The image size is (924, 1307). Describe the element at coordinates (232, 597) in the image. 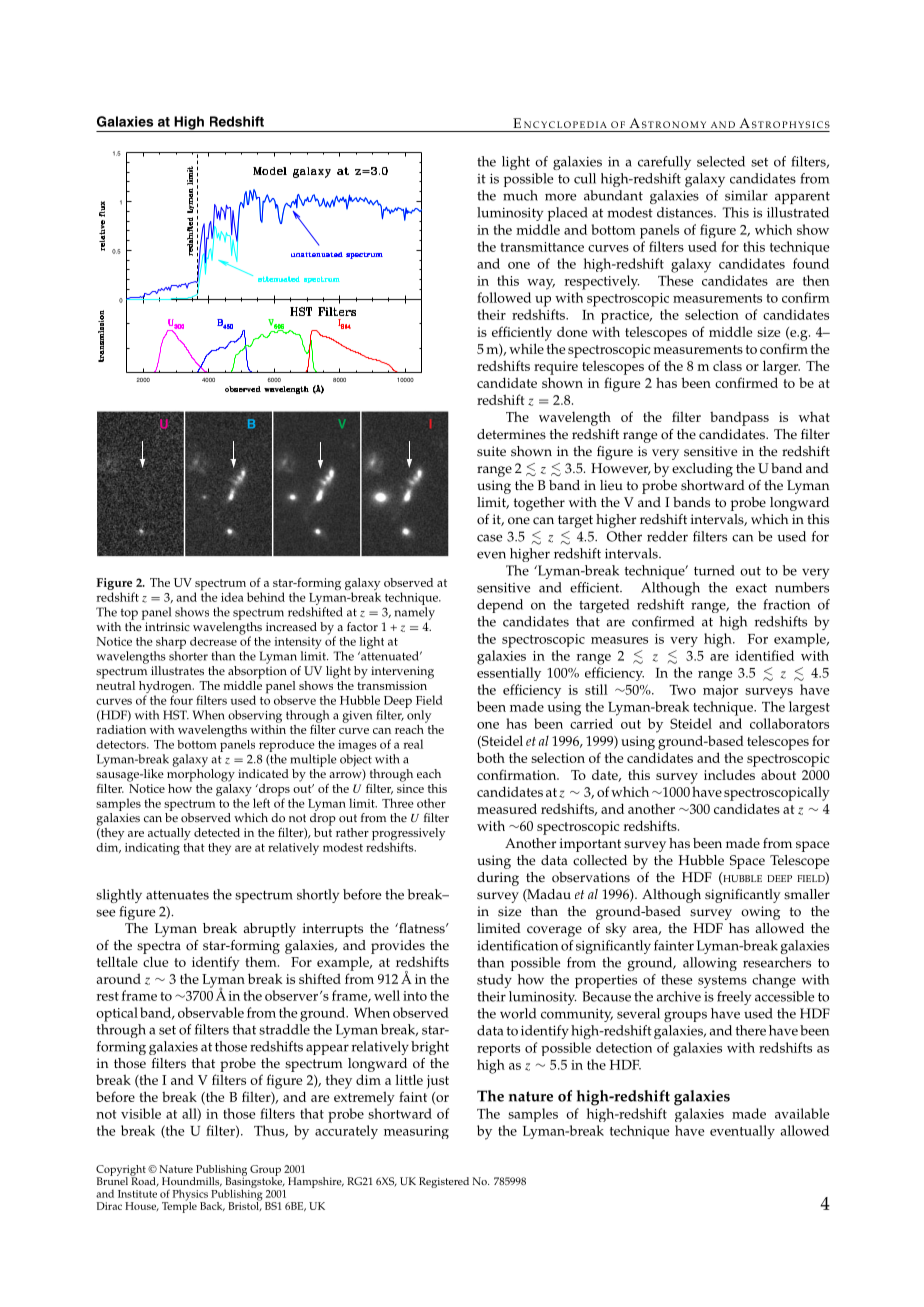

I see `idea` at that location.
